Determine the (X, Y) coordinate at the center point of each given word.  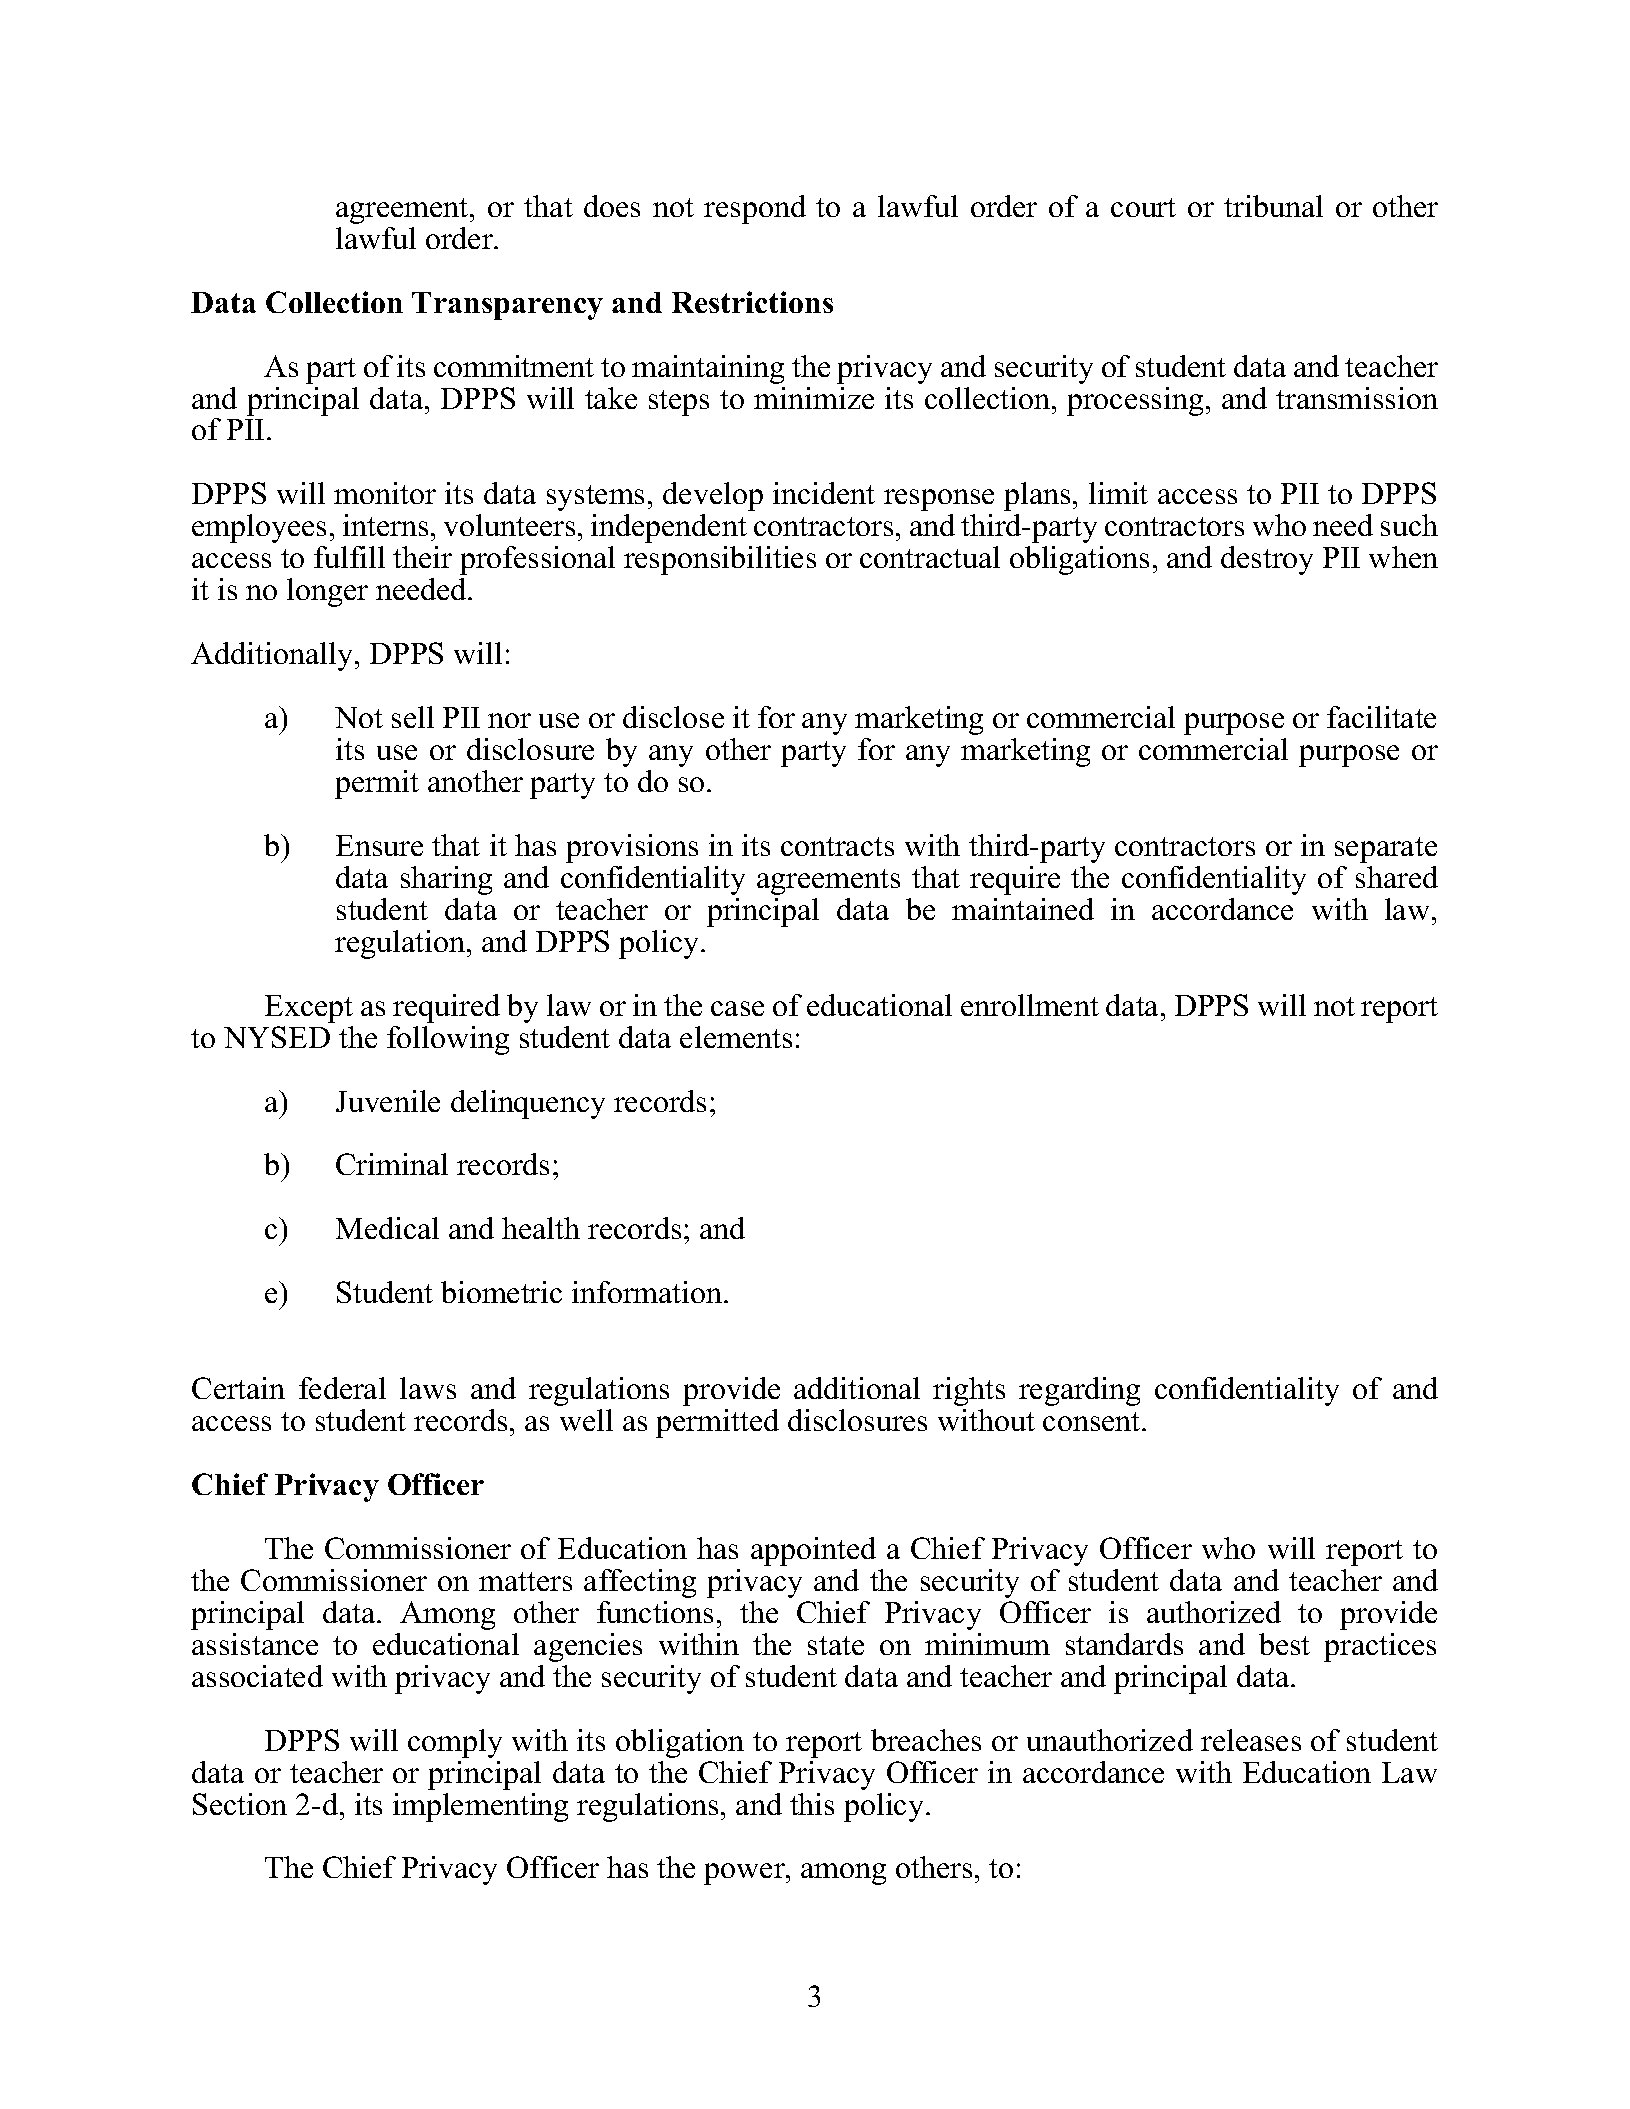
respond (755, 209)
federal (342, 1388)
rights (969, 1391)
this (812, 1804)
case (737, 1008)
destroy (1267, 560)
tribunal (1273, 206)
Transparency (507, 306)
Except (309, 1009)
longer (327, 592)
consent (1093, 1421)
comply (455, 1743)
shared (1397, 877)
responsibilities (720, 560)
